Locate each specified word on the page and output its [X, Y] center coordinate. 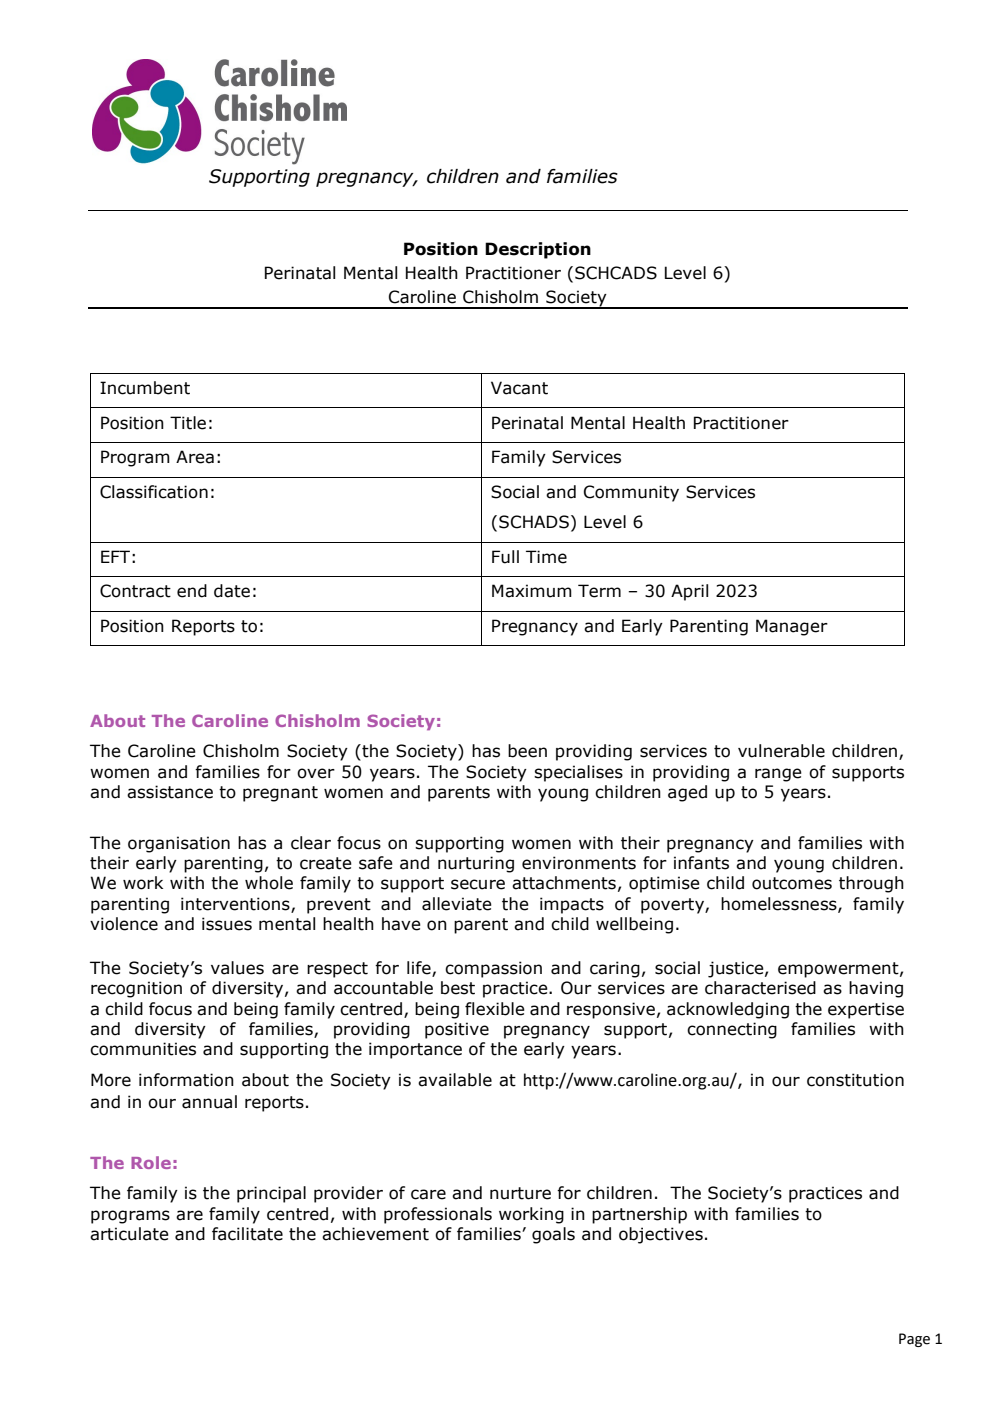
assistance [170, 792]
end [192, 591]
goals [553, 1235]
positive [457, 1030]
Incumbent [145, 388]
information [186, 1080]
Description [538, 250]
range [778, 775]
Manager [792, 627]
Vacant [519, 388]
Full [505, 557]
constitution [855, 1080]
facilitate [247, 1234]
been [527, 751]
